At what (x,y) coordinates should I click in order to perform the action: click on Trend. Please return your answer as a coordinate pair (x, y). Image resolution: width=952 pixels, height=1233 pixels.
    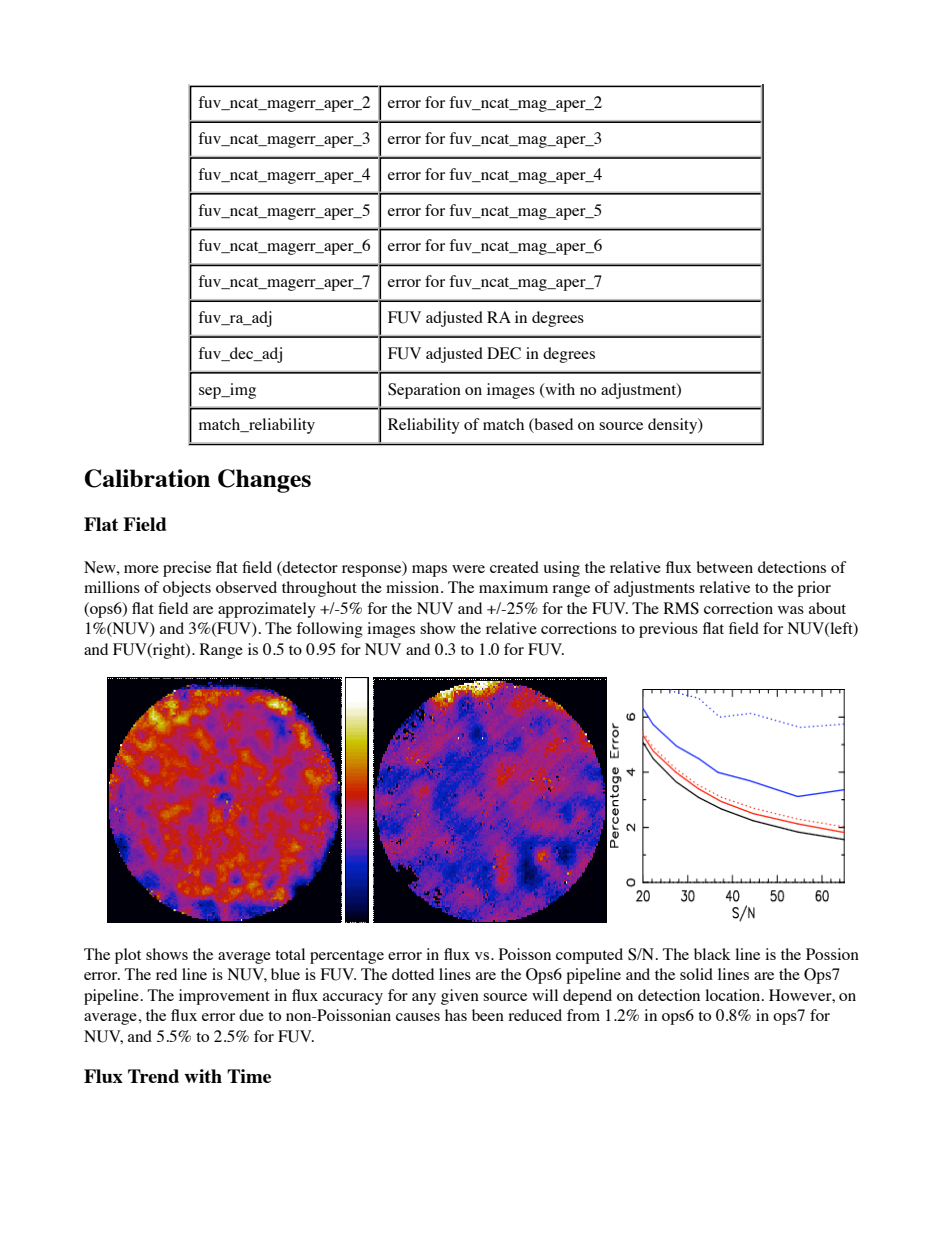
    Looking at the image, I should click on (153, 1076).
